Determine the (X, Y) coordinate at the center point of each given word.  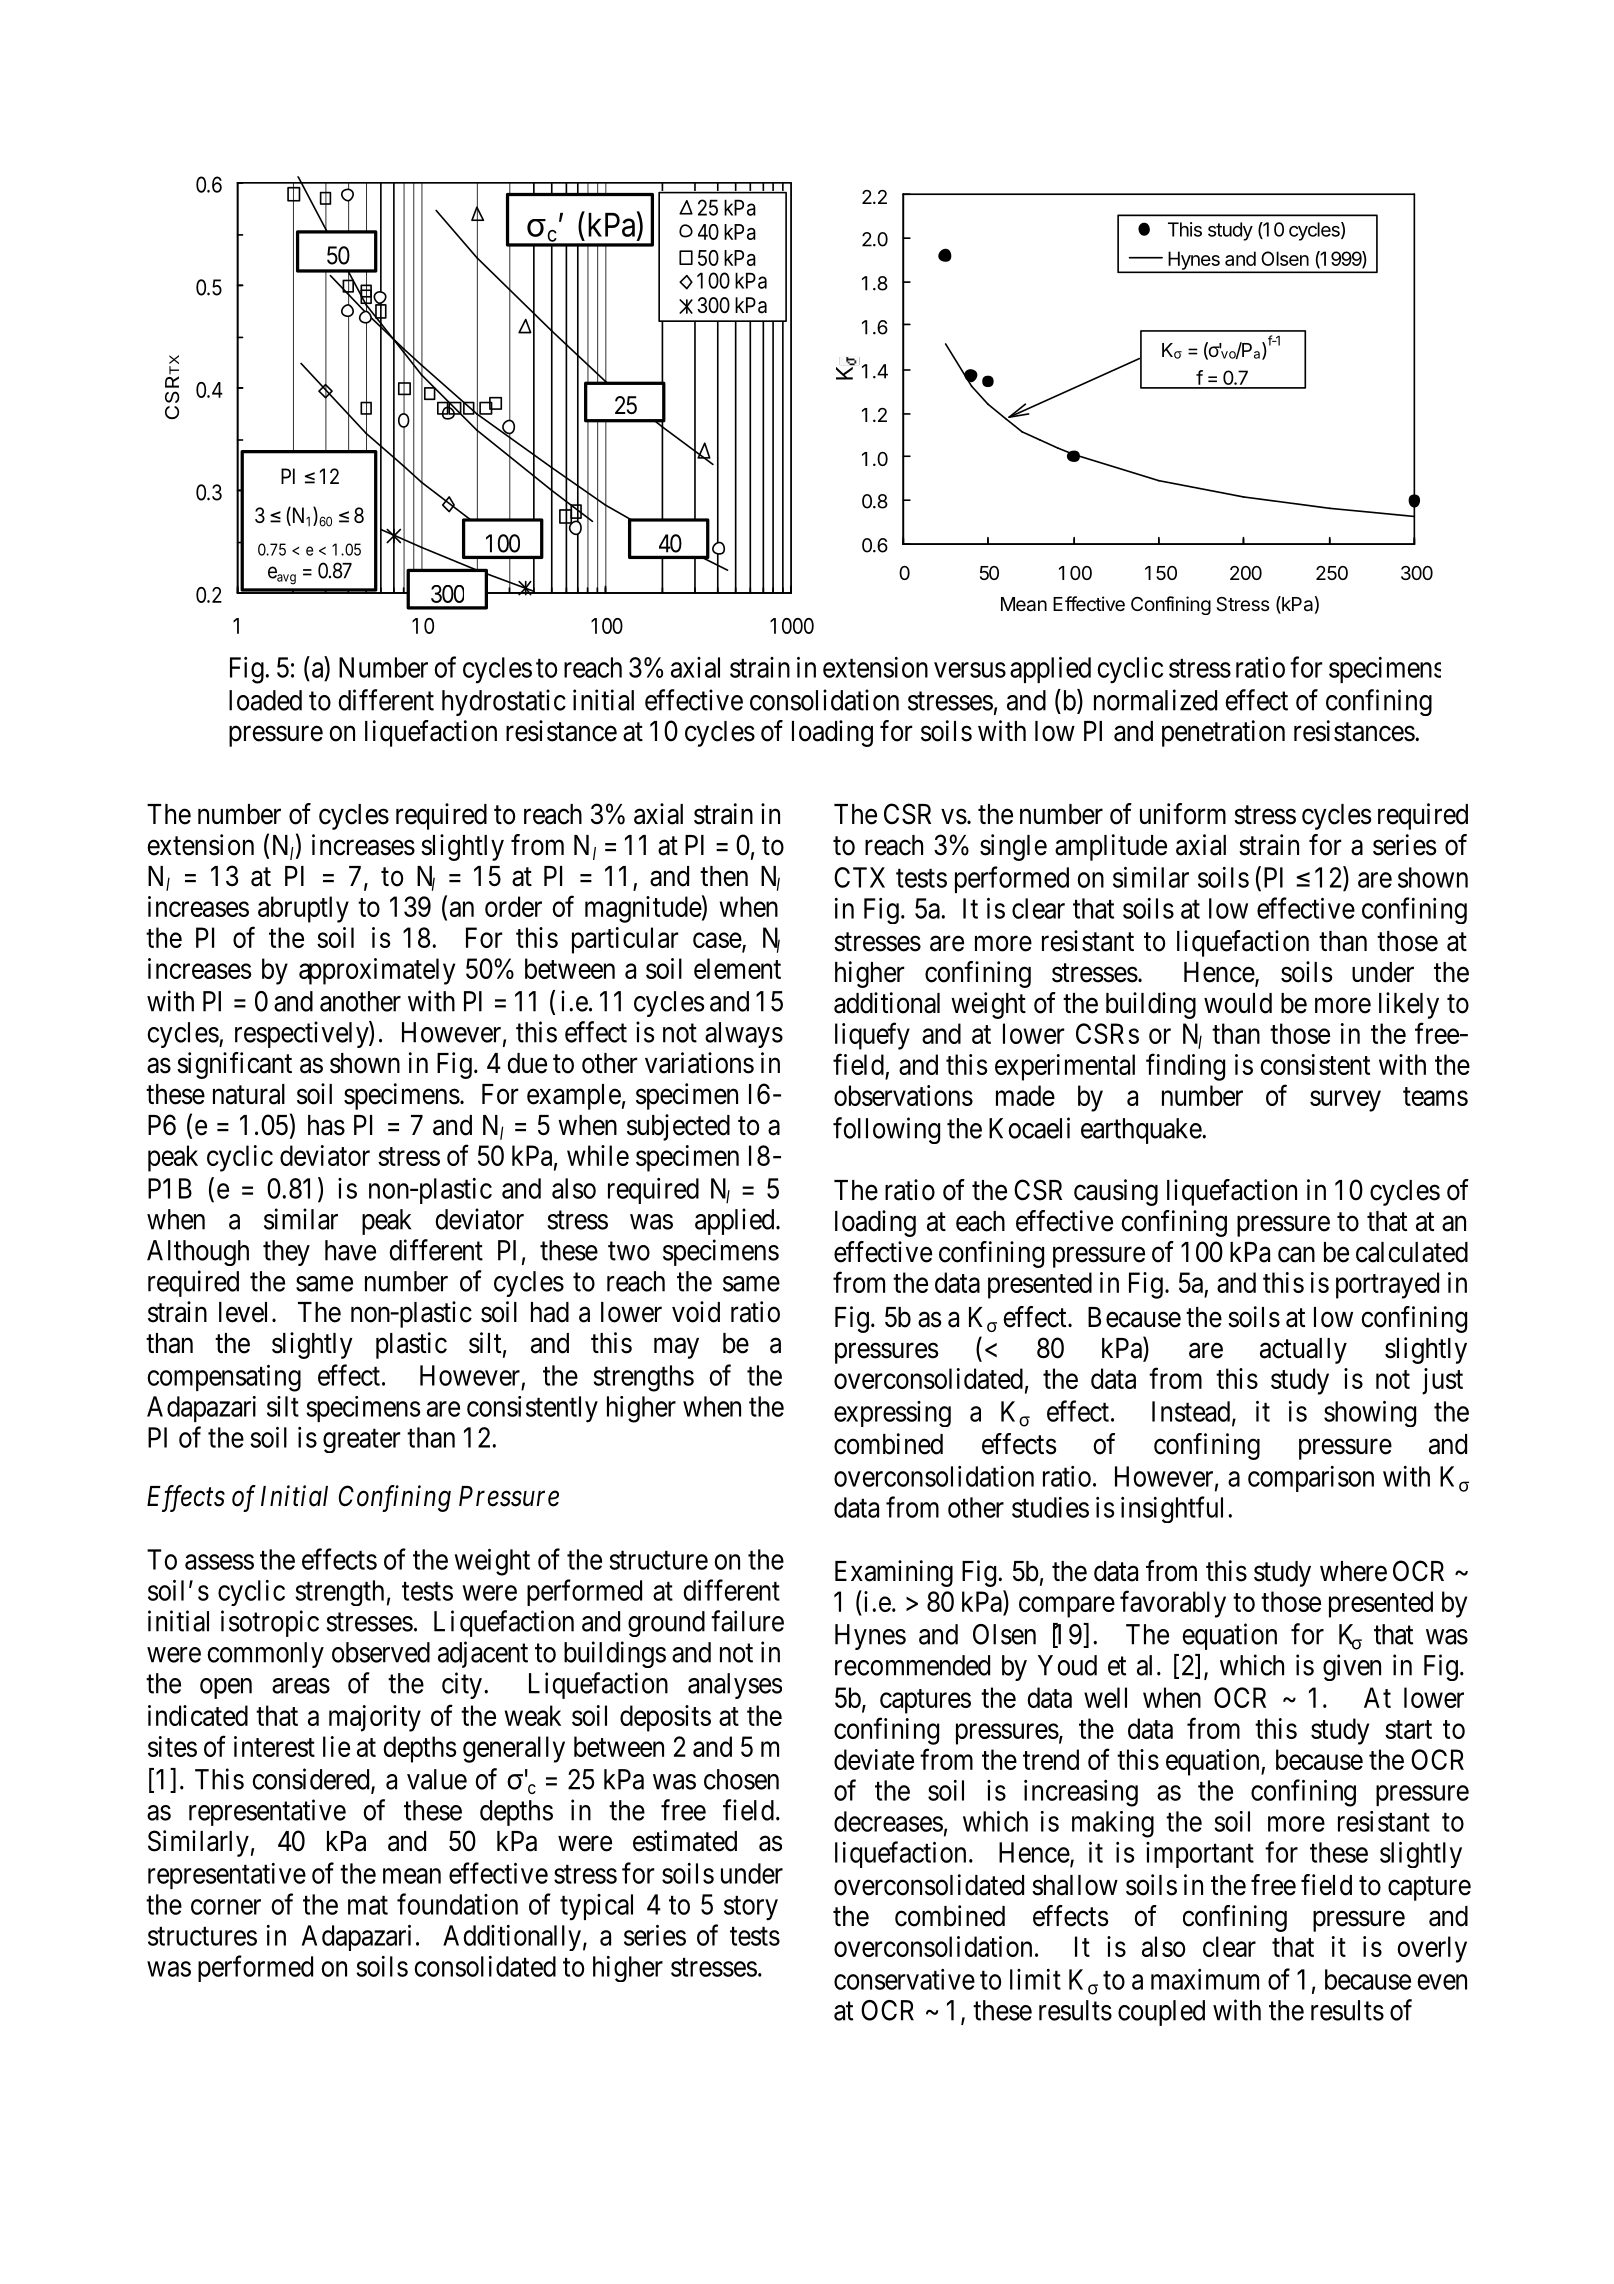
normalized (1155, 700)
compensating (224, 1378)
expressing (892, 1414)
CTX (859, 877)
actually (1303, 1351)
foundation (457, 1904)
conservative (904, 1979)
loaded (265, 700)
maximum (1205, 1979)
